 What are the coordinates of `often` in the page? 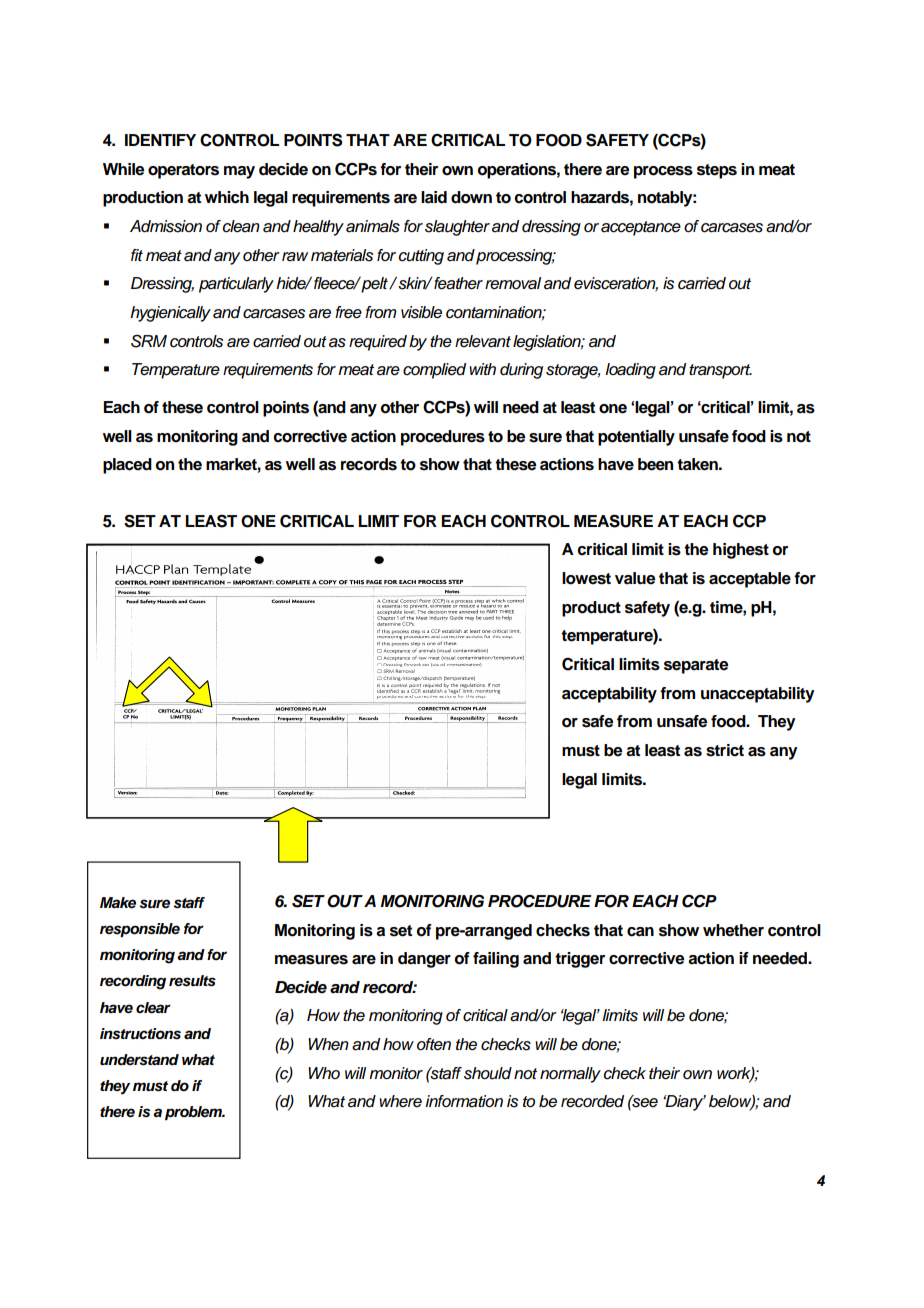 It's located at (434, 1044).
